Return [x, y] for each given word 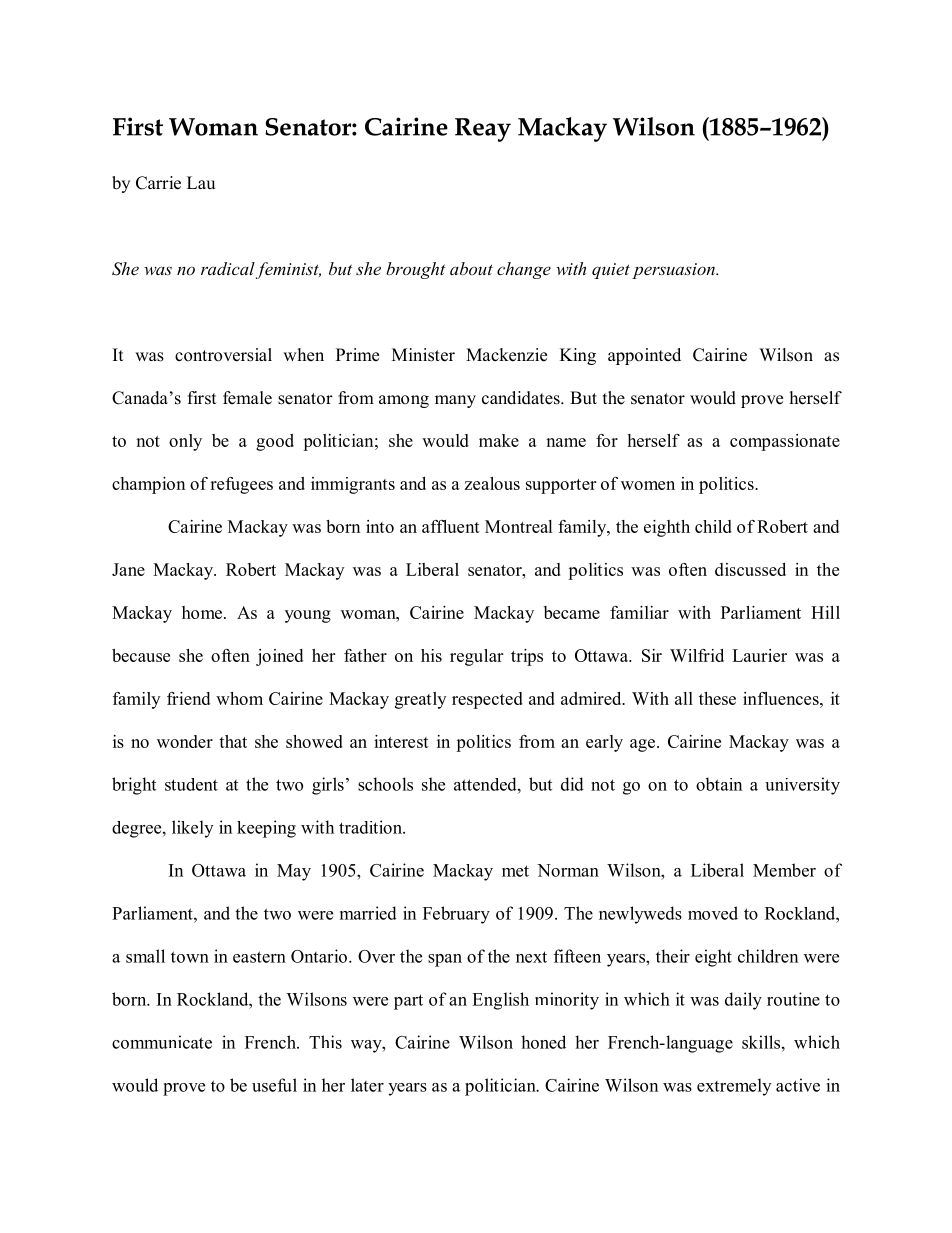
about [471, 268]
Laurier [759, 655]
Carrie [158, 183]
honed [543, 1042]
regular [476, 657]
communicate [162, 1042]
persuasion [674, 271]
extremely [734, 1087]
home [203, 612]
